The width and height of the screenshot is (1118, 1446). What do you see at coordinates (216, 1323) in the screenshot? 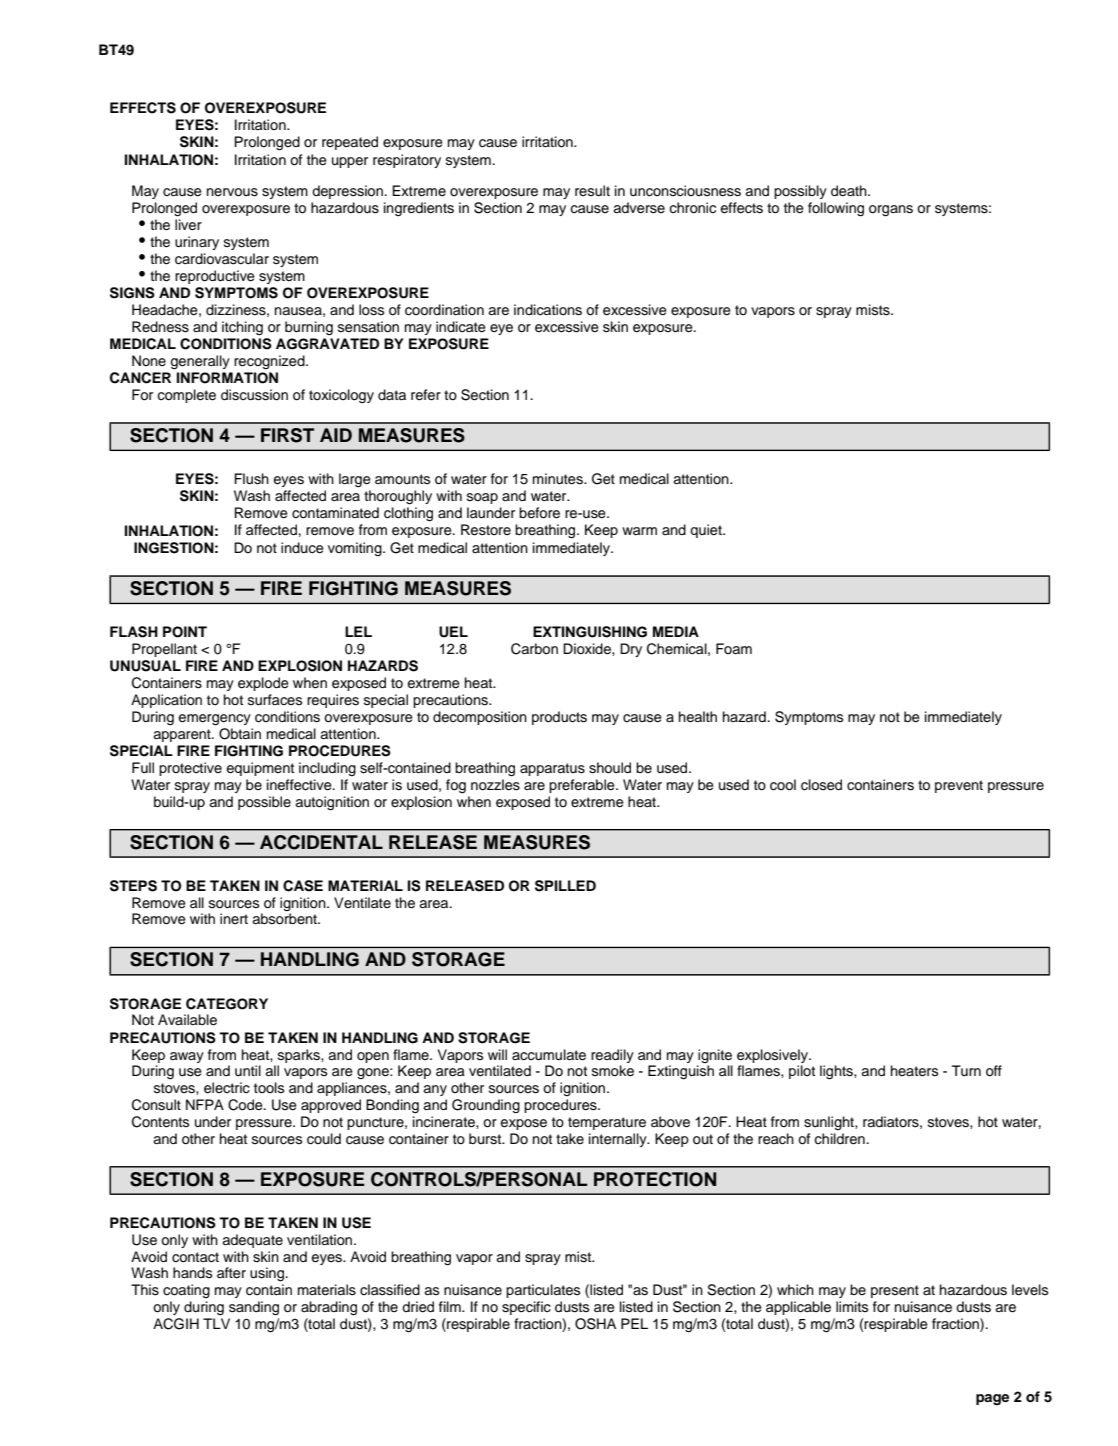
I see `TLV` at bounding box center [216, 1323].
